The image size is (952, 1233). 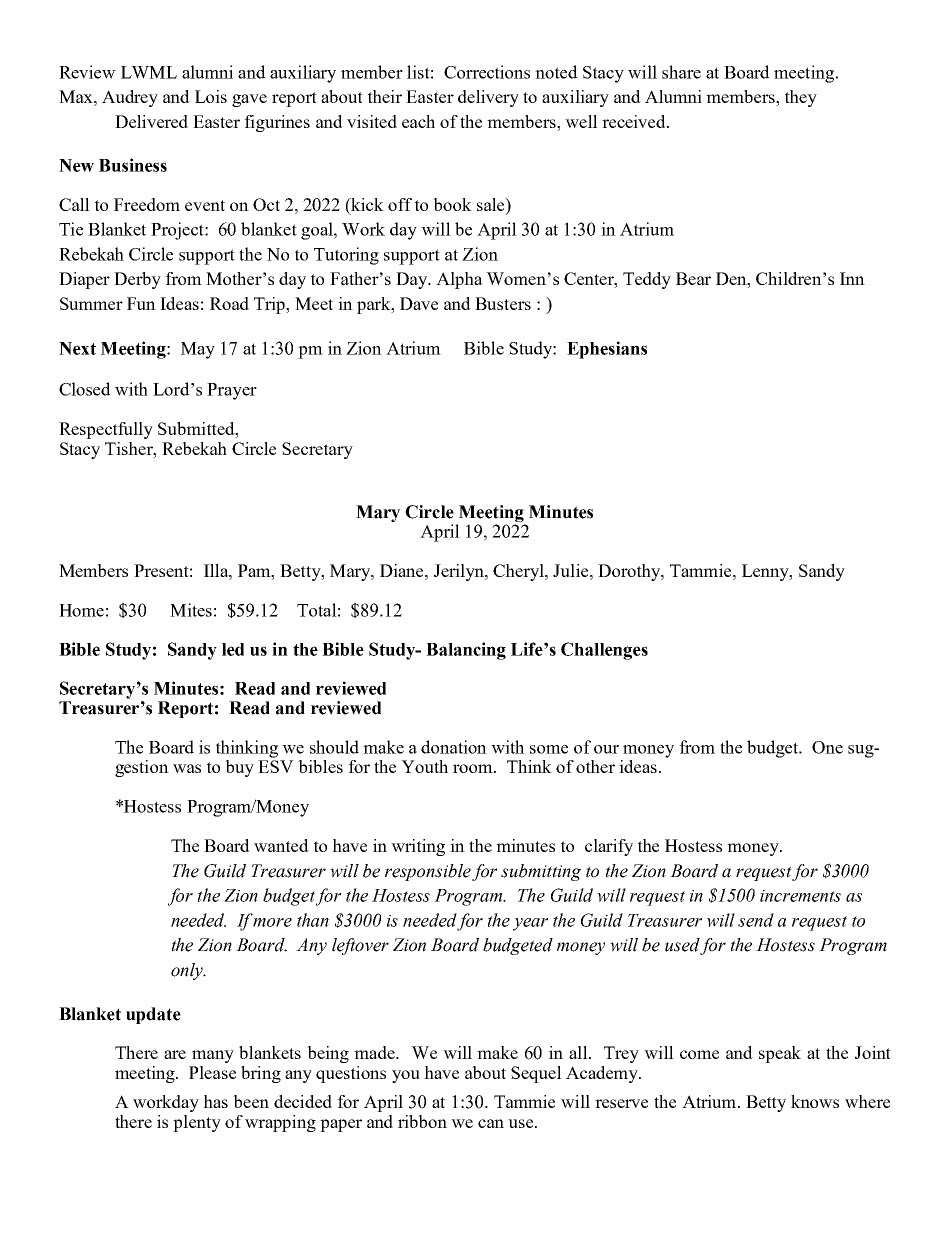 What do you see at coordinates (215, 1101) in the document?
I see `has` at bounding box center [215, 1101].
